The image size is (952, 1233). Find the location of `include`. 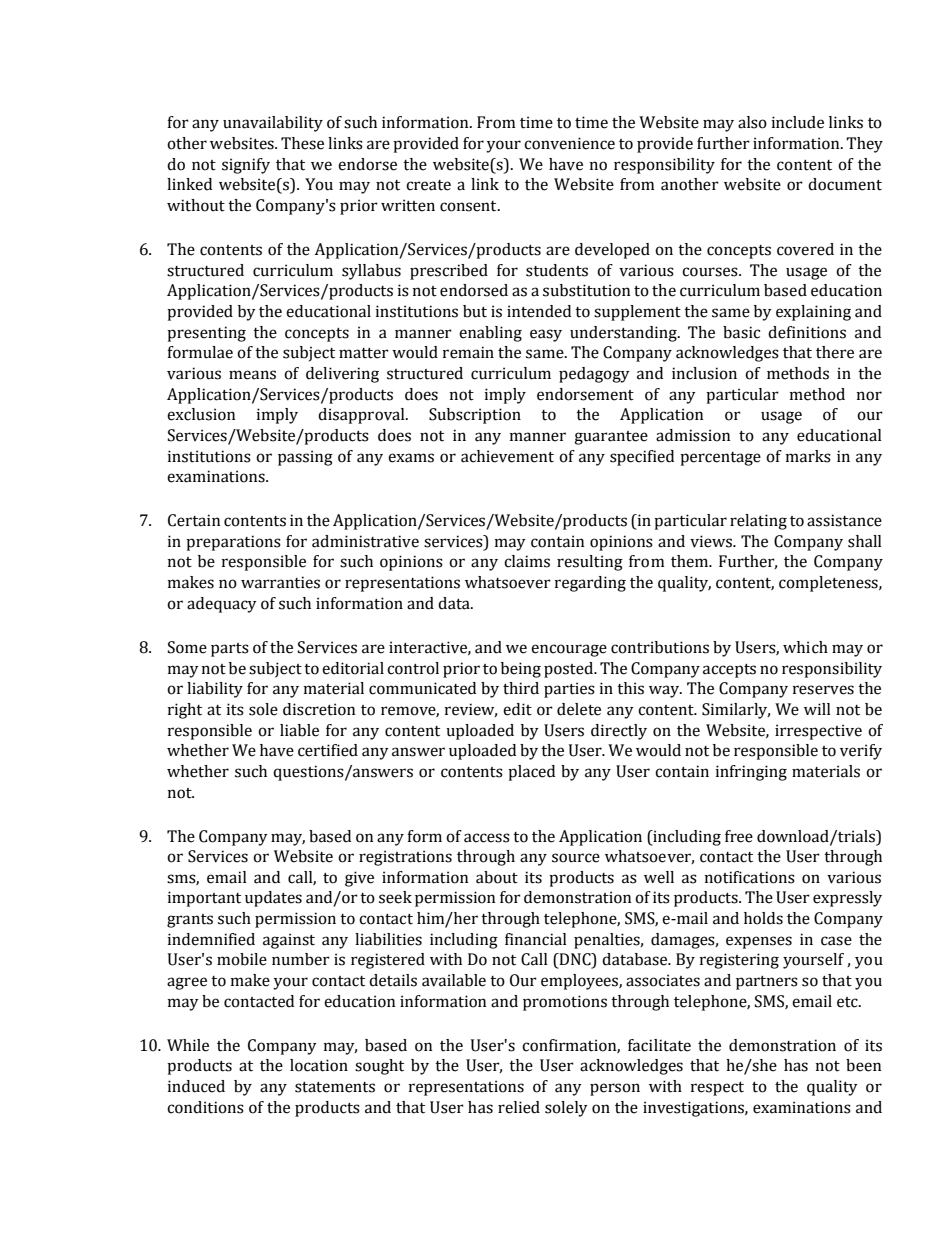

include is located at coordinates (798, 122).
